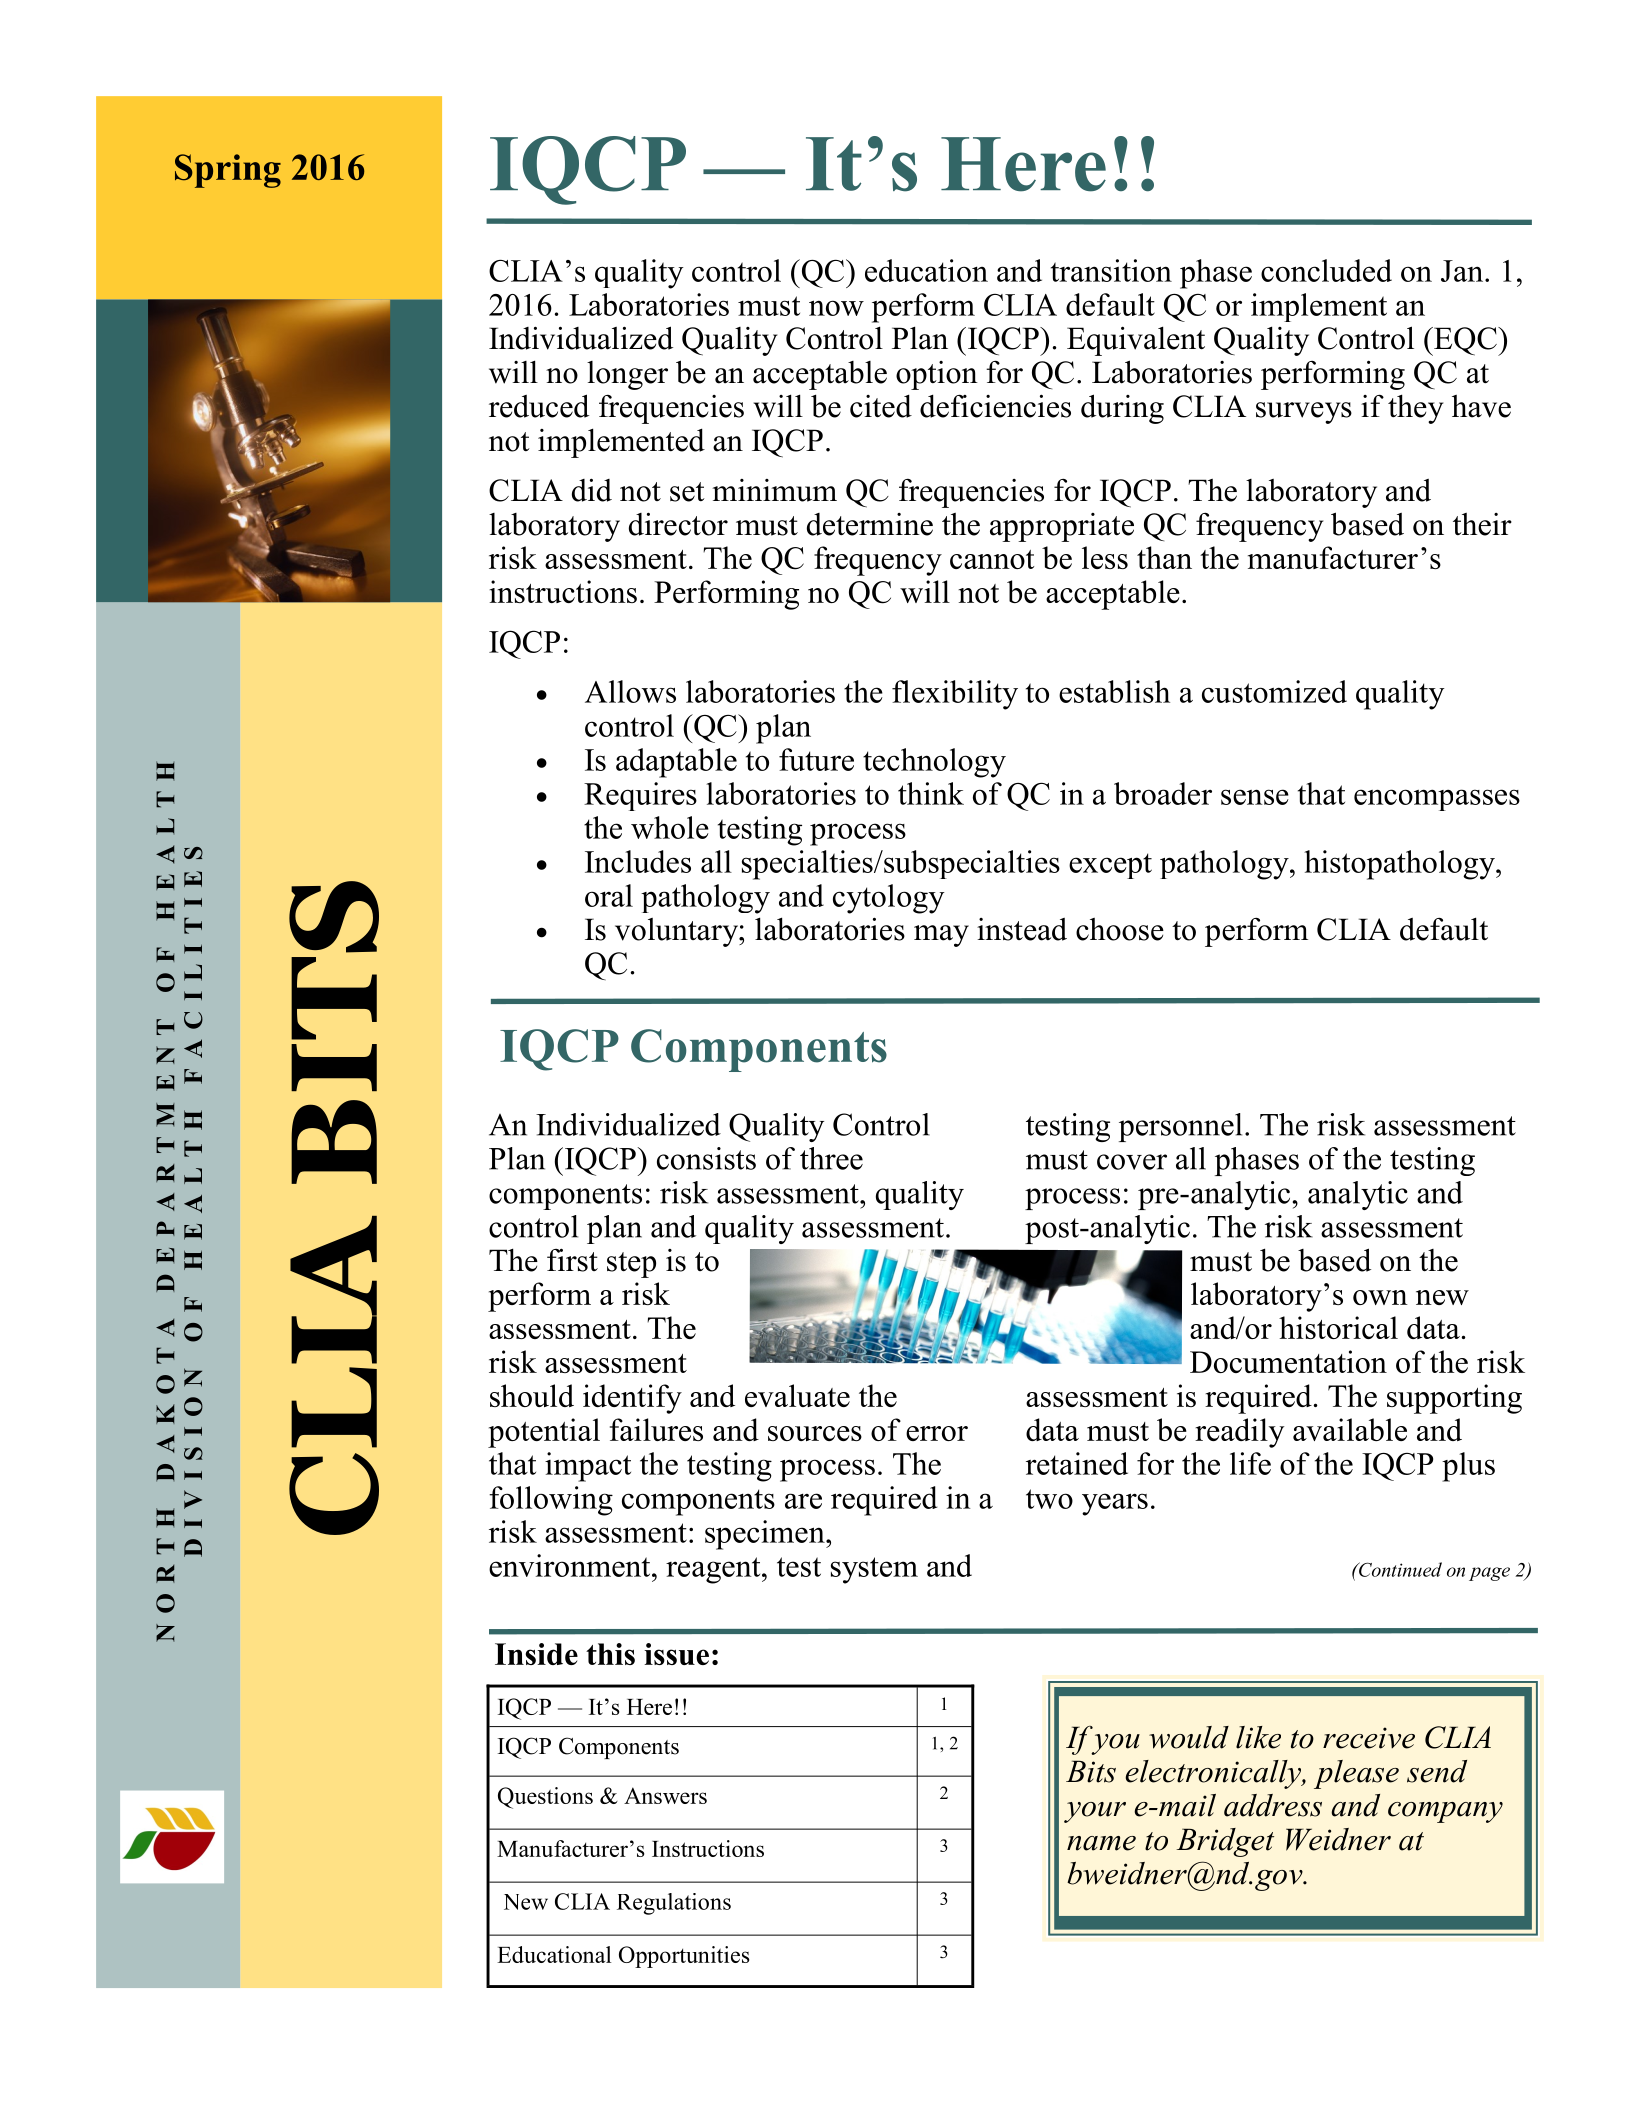 This screenshot has height=2115, width=1634. I want to click on oral, so click(609, 895).
